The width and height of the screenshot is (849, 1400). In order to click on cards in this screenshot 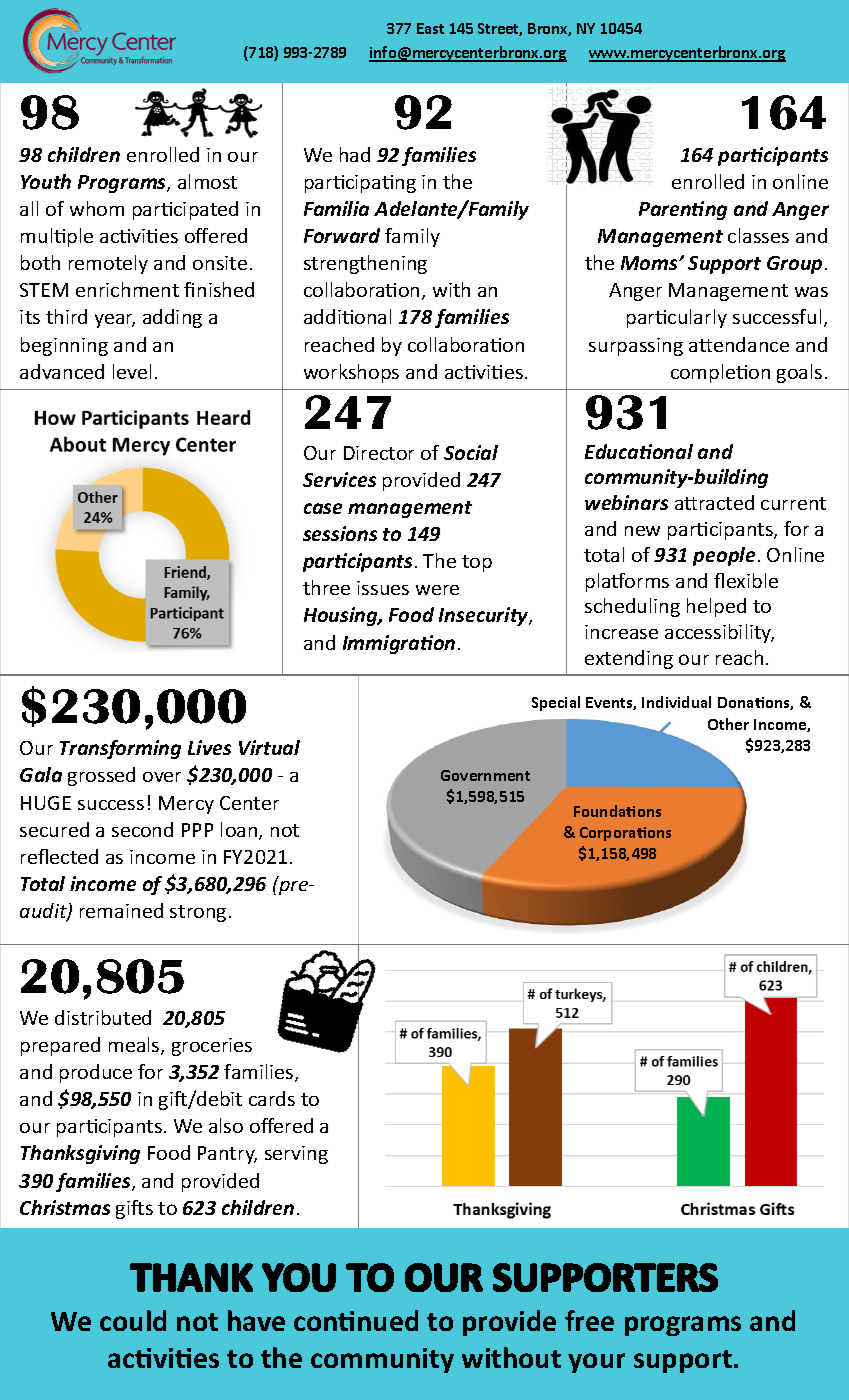, I will do `click(272, 1098)`.
